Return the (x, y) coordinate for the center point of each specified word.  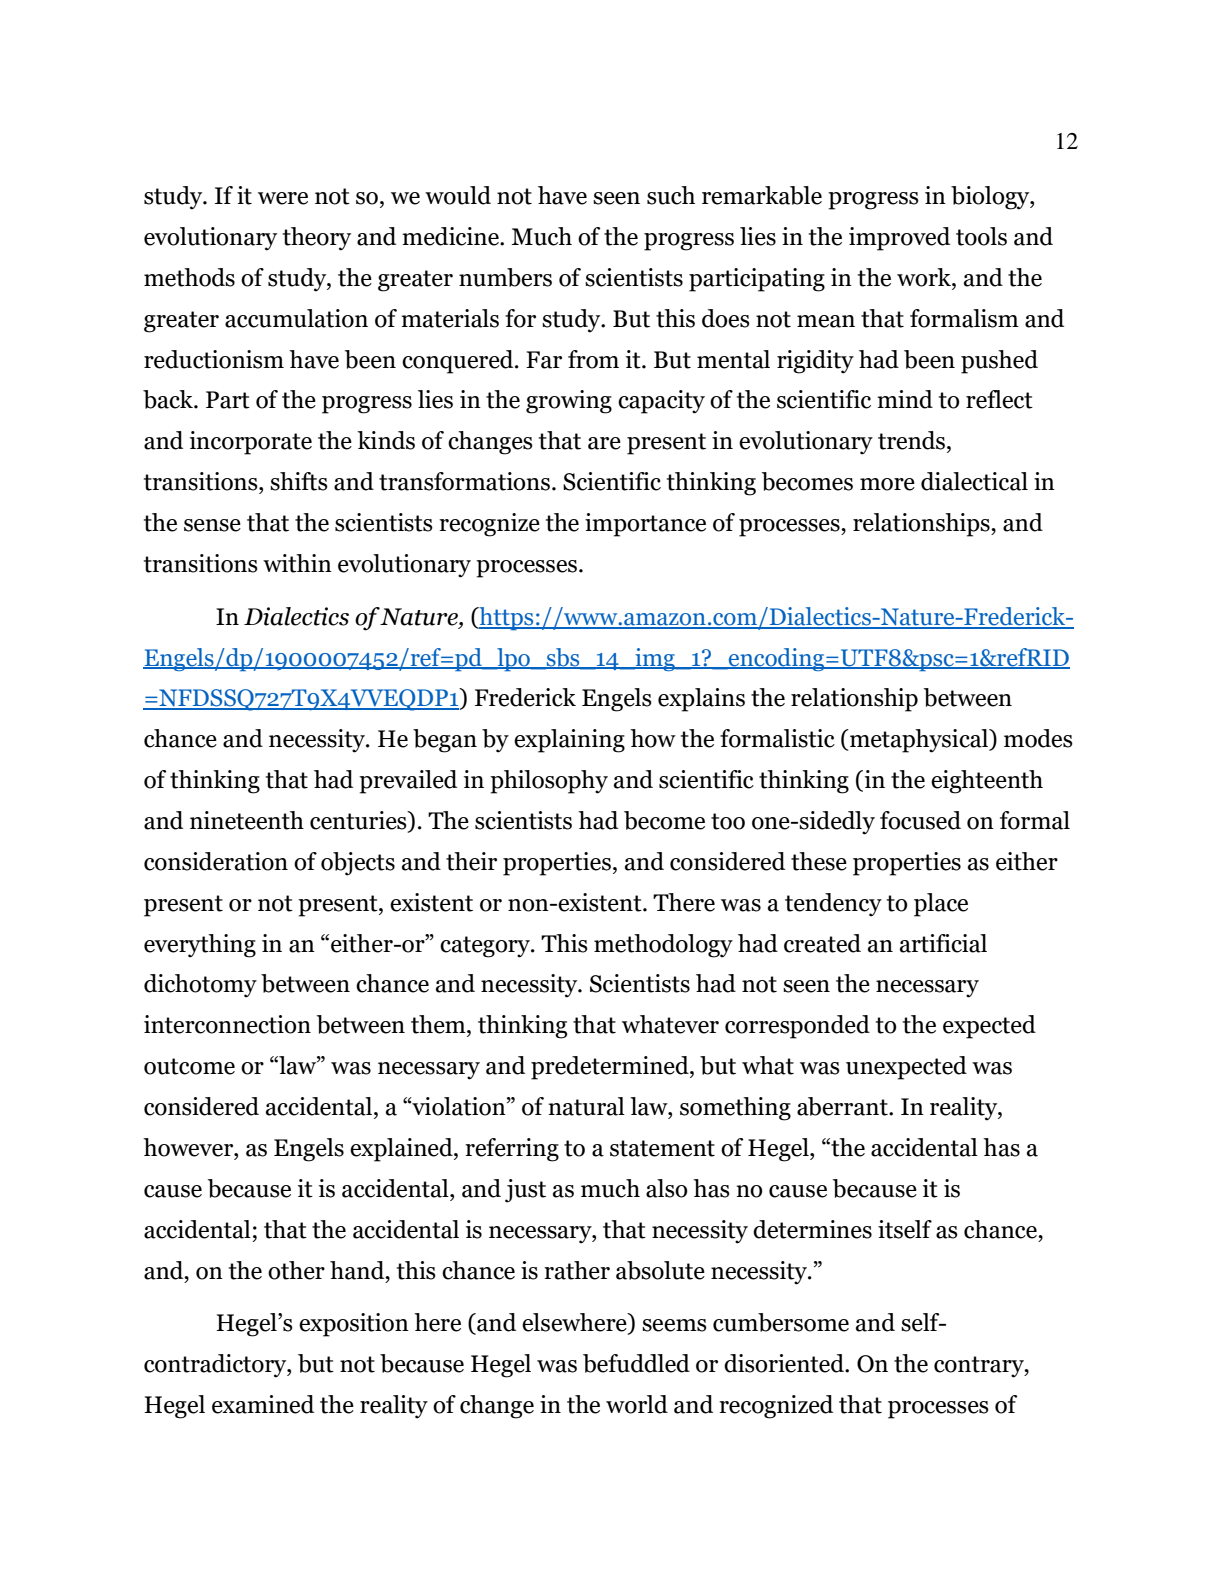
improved (899, 239)
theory (317, 239)
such (671, 195)
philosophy (549, 782)
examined (263, 1404)
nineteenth (247, 820)
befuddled (636, 1363)
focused (920, 820)
